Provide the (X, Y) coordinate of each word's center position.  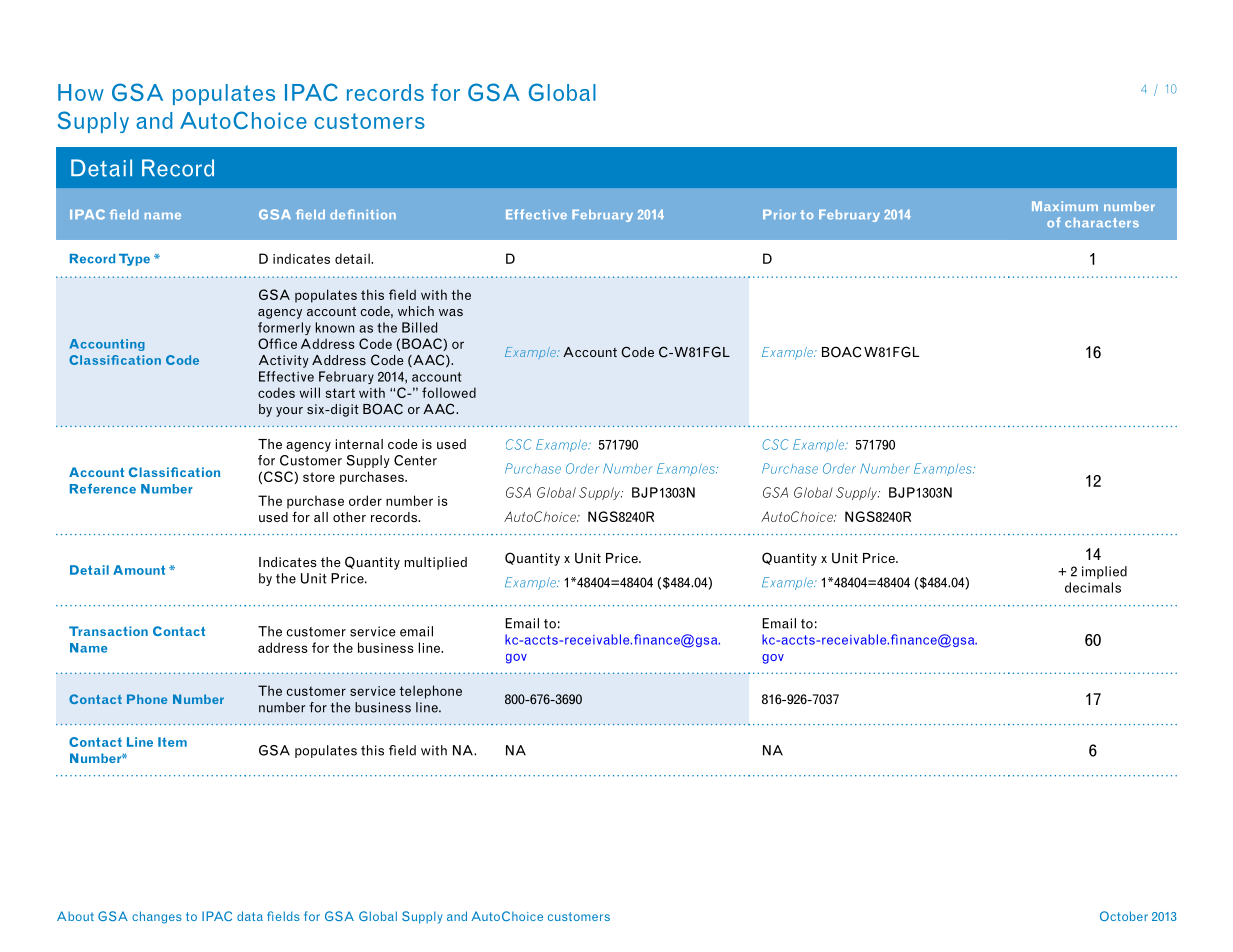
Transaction (108, 631)
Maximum (1065, 206)
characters (1102, 223)
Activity (284, 361)
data (250, 916)
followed (449, 392)
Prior (779, 215)
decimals (1093, 587)
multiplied (435, 563)
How (81, 92)
